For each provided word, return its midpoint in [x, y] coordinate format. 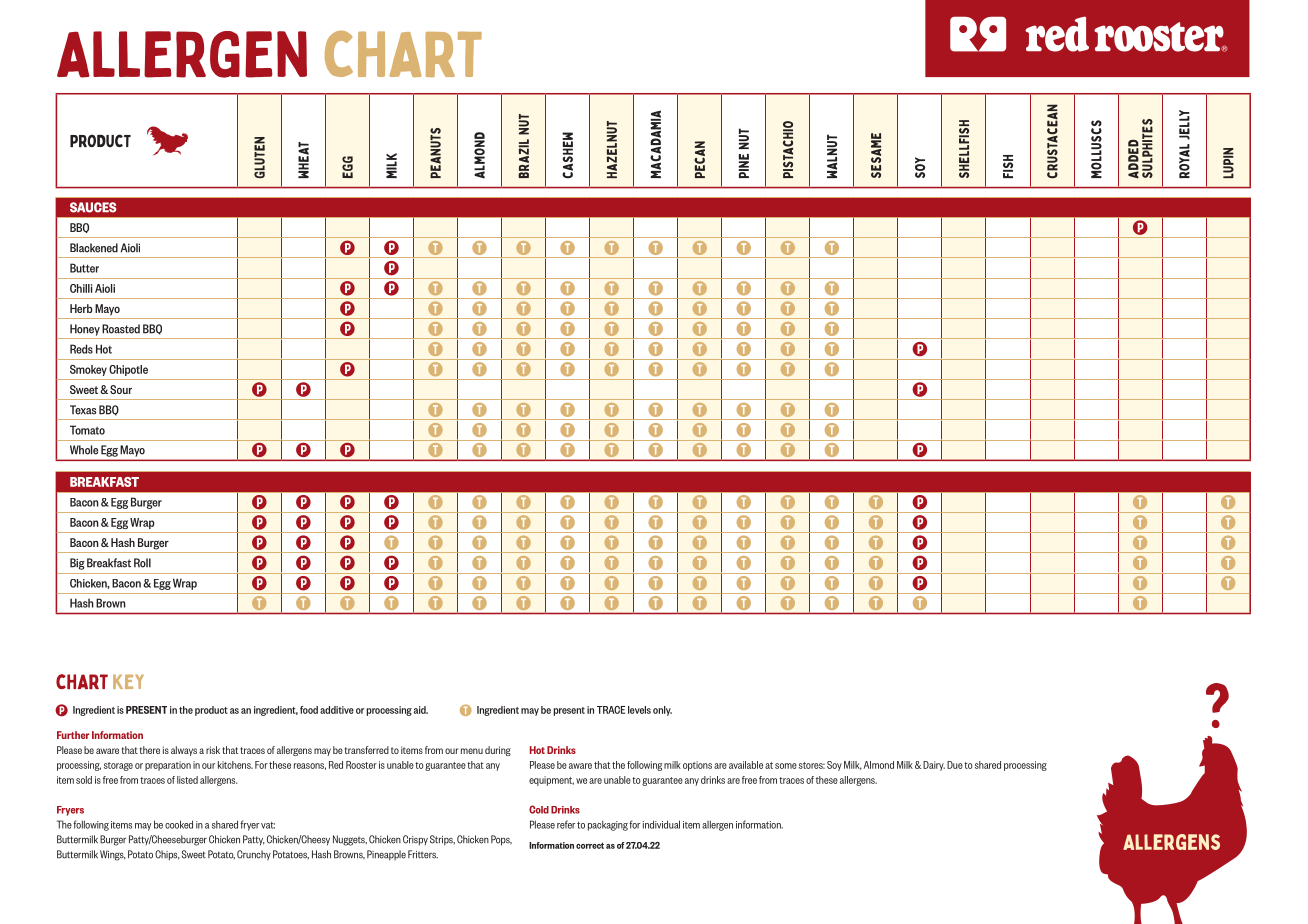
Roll [142, 563]
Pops [501, 840]
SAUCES [93, 207]
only [662, 711]
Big [77, 564]
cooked [179, 824]
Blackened [94, 248]
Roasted [121, 329]
